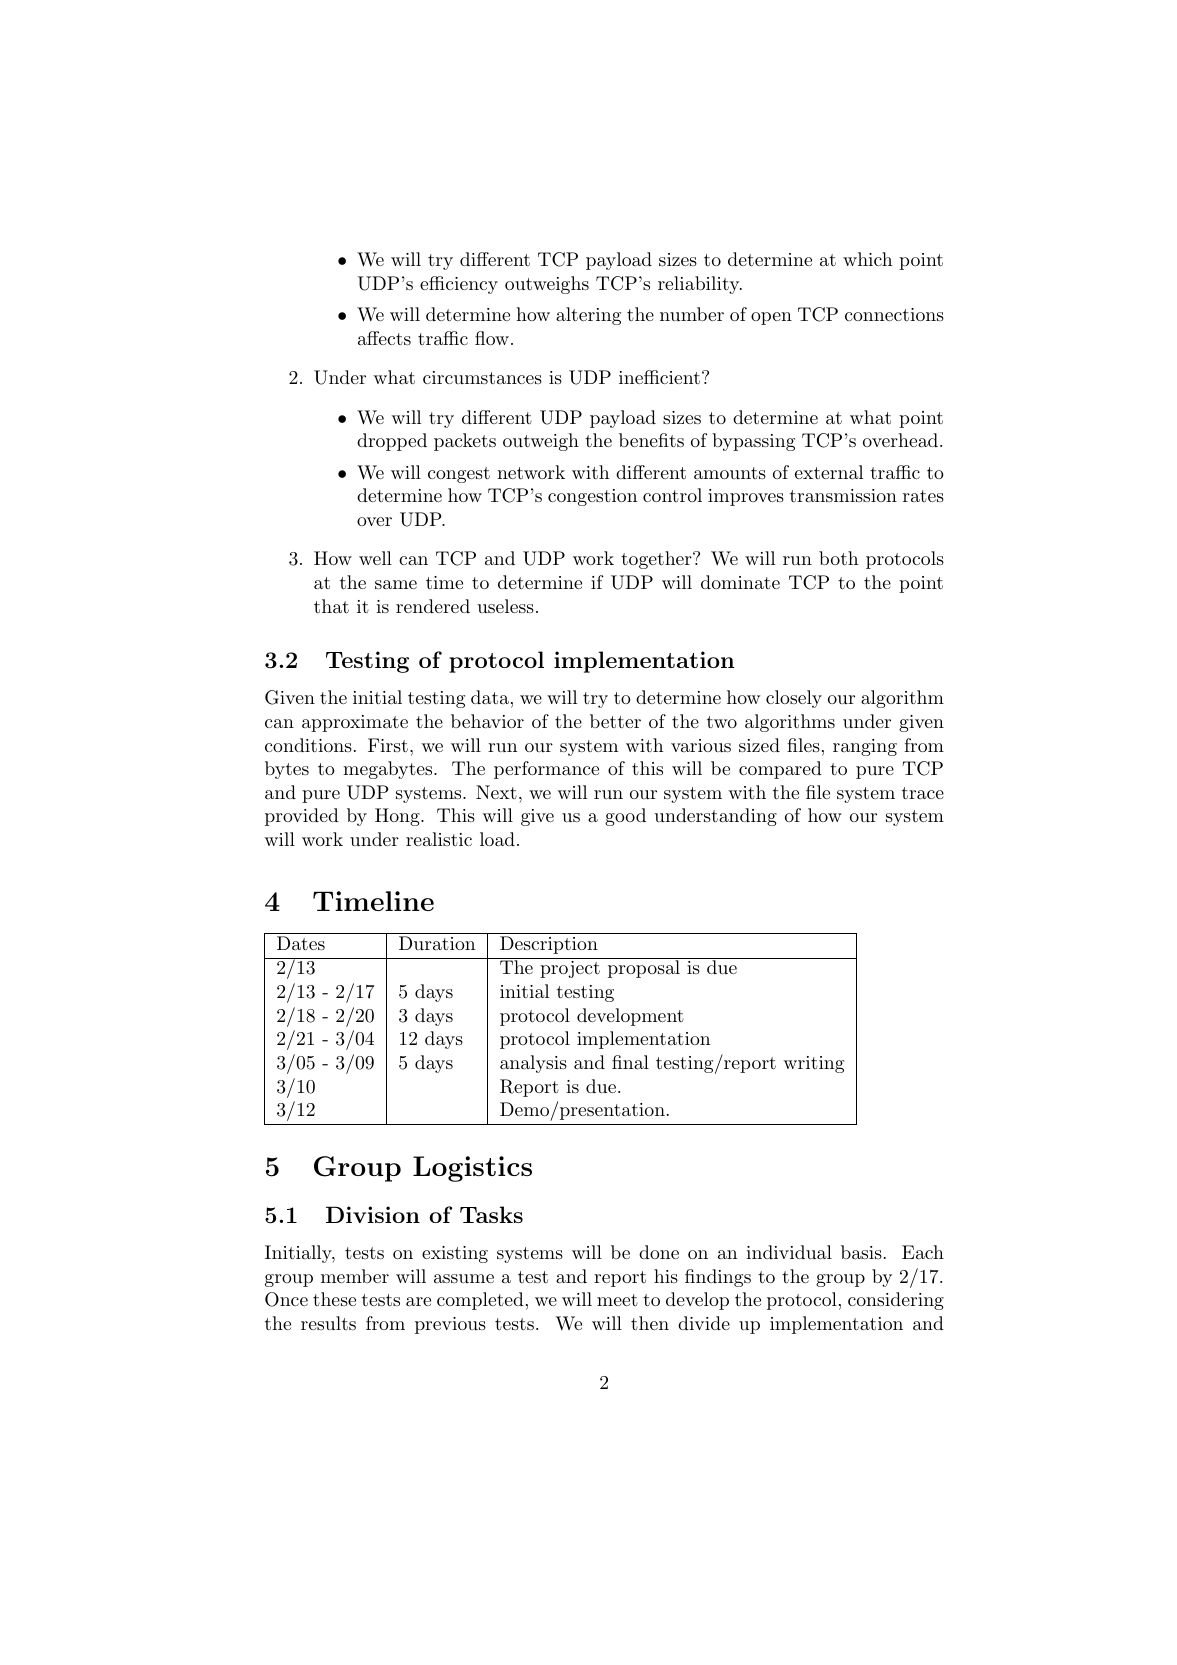 Image resolution: width=1177 pixels, height=1665 pixels. What do you see at coordinates (617, 1300) in the screenshot?
I see `meet` at bounding box center [617, 1300].
